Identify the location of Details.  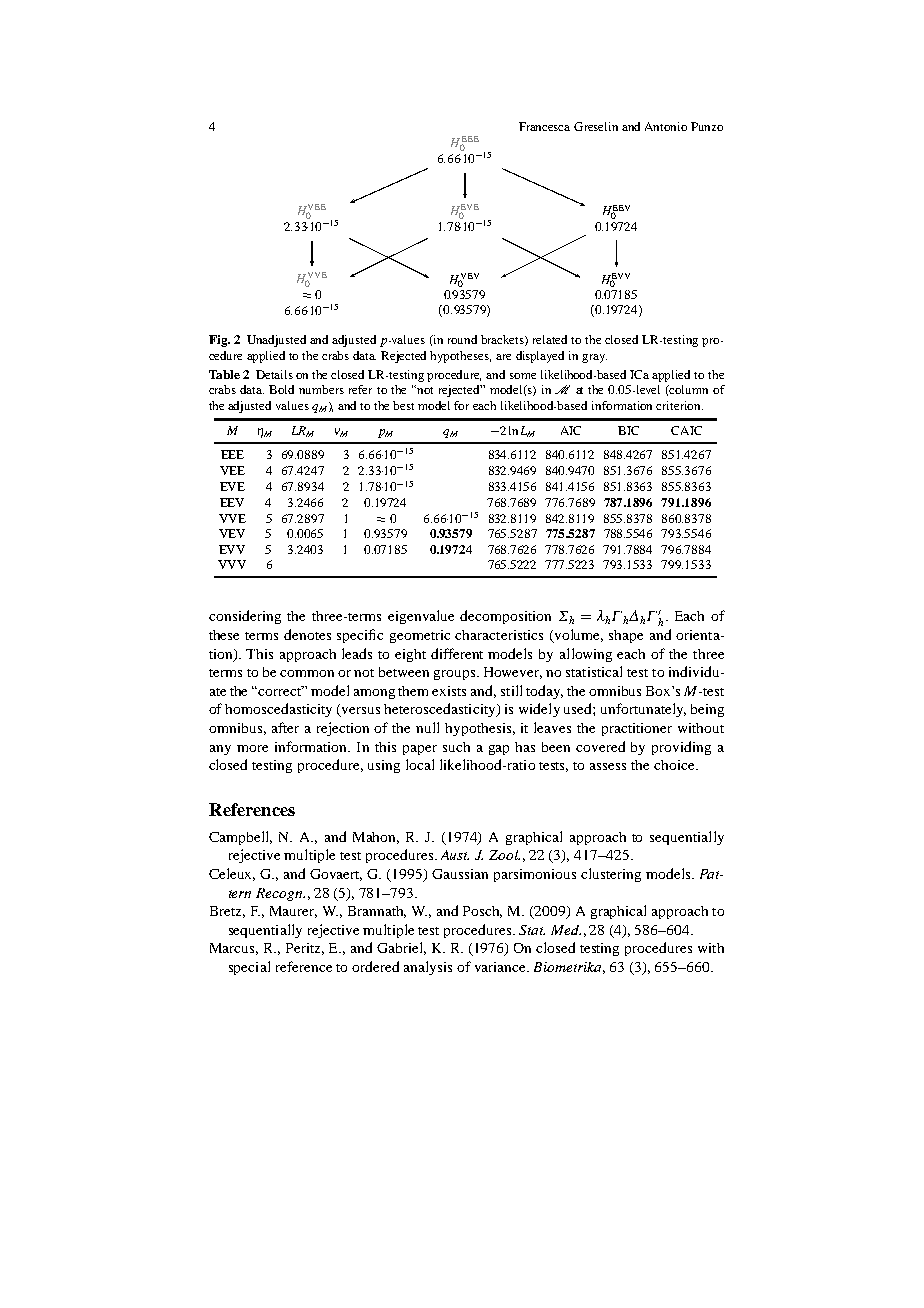
(274, 374).
